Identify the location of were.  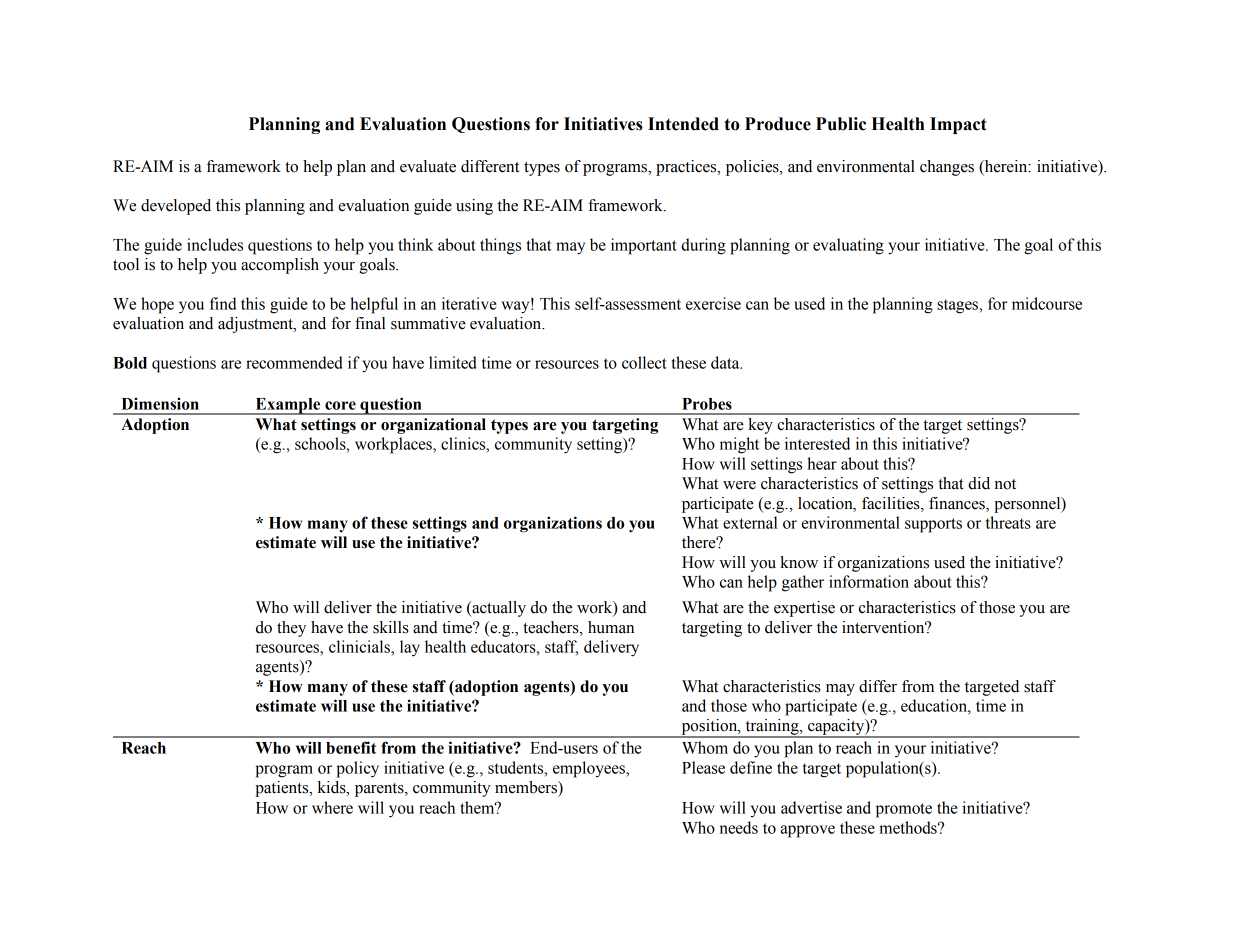
(739, 485).
